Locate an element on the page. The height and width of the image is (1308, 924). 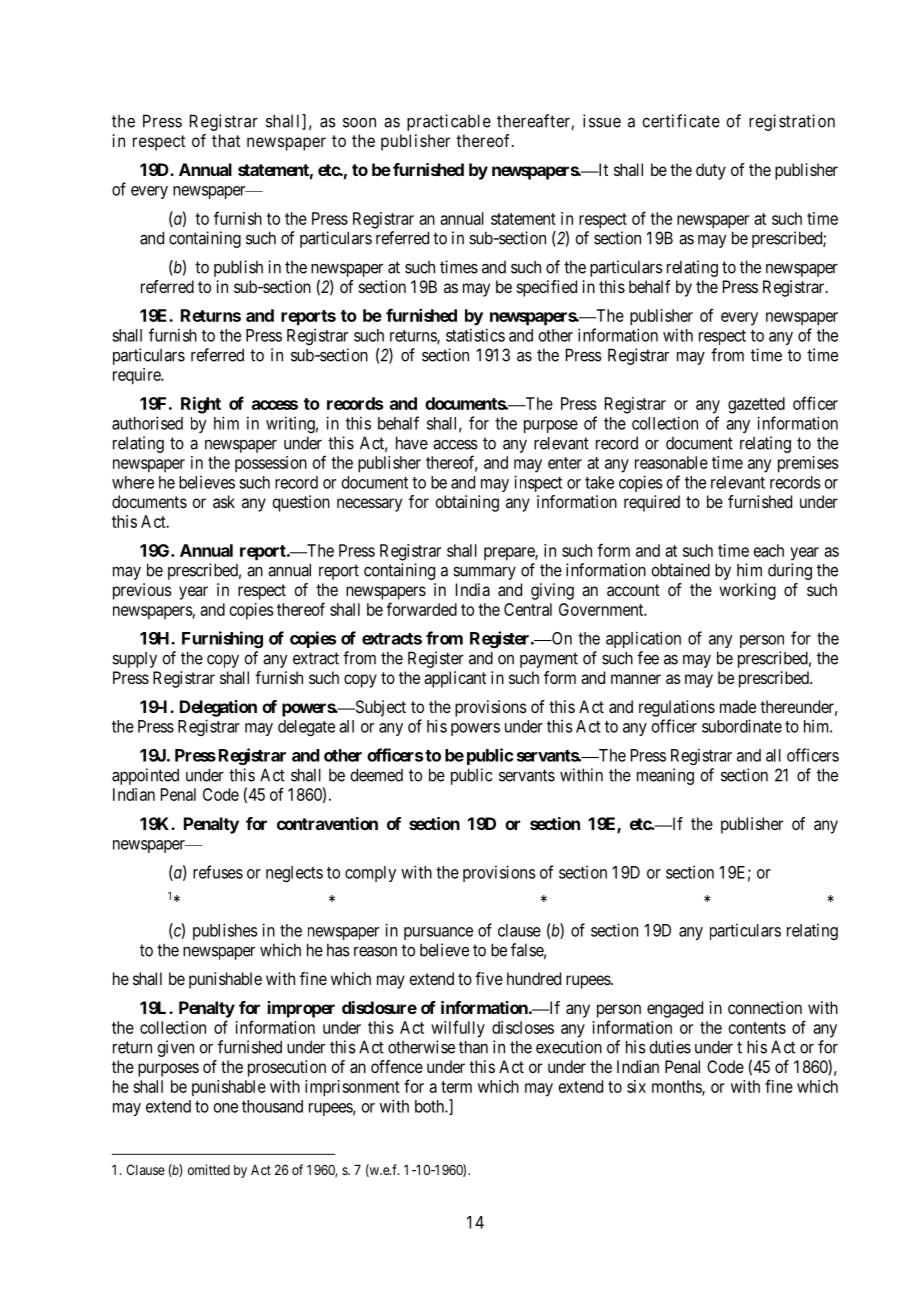
practicable is located at coordinates (449, 122).
